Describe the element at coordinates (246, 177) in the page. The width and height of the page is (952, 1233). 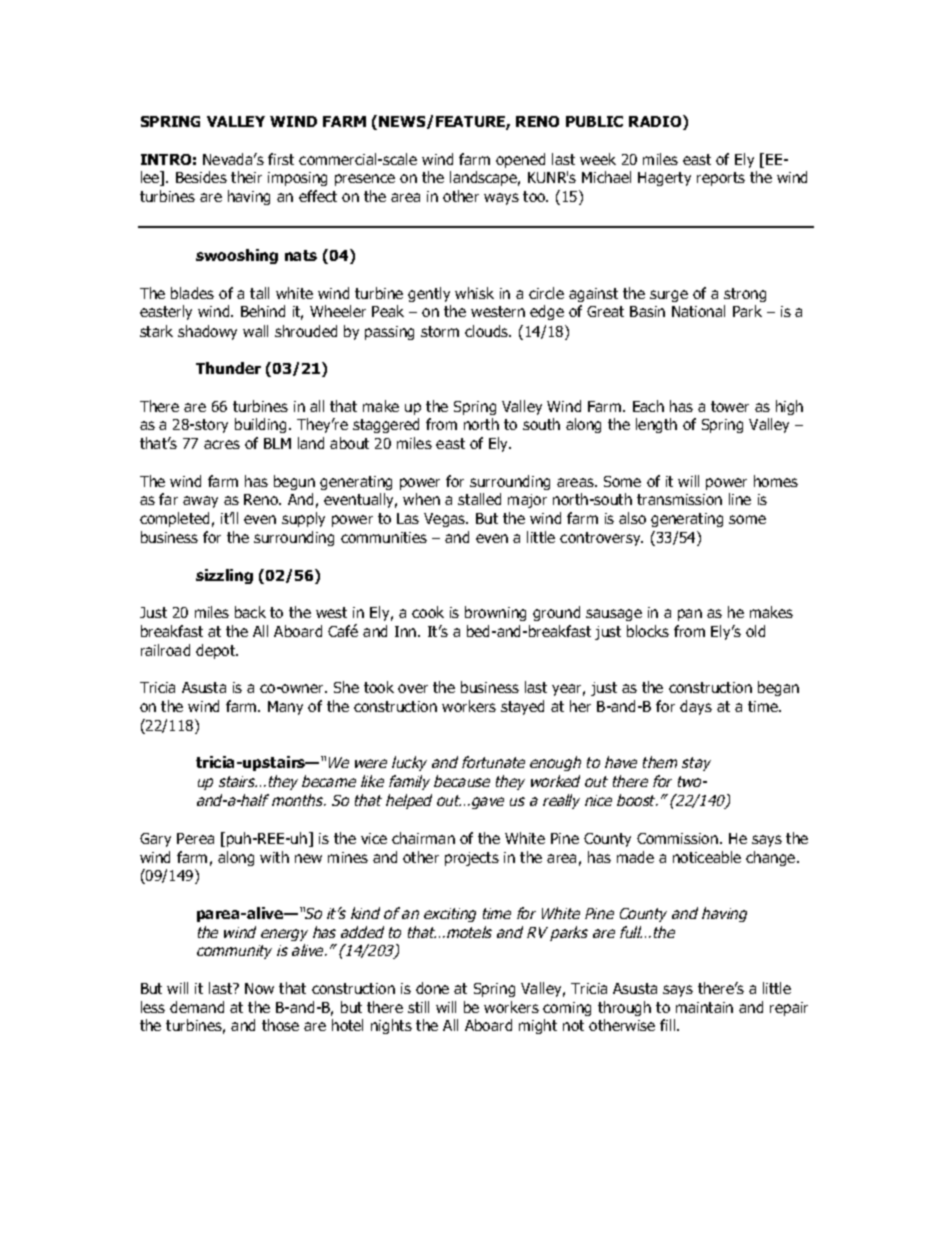
I see `their` at that location.
